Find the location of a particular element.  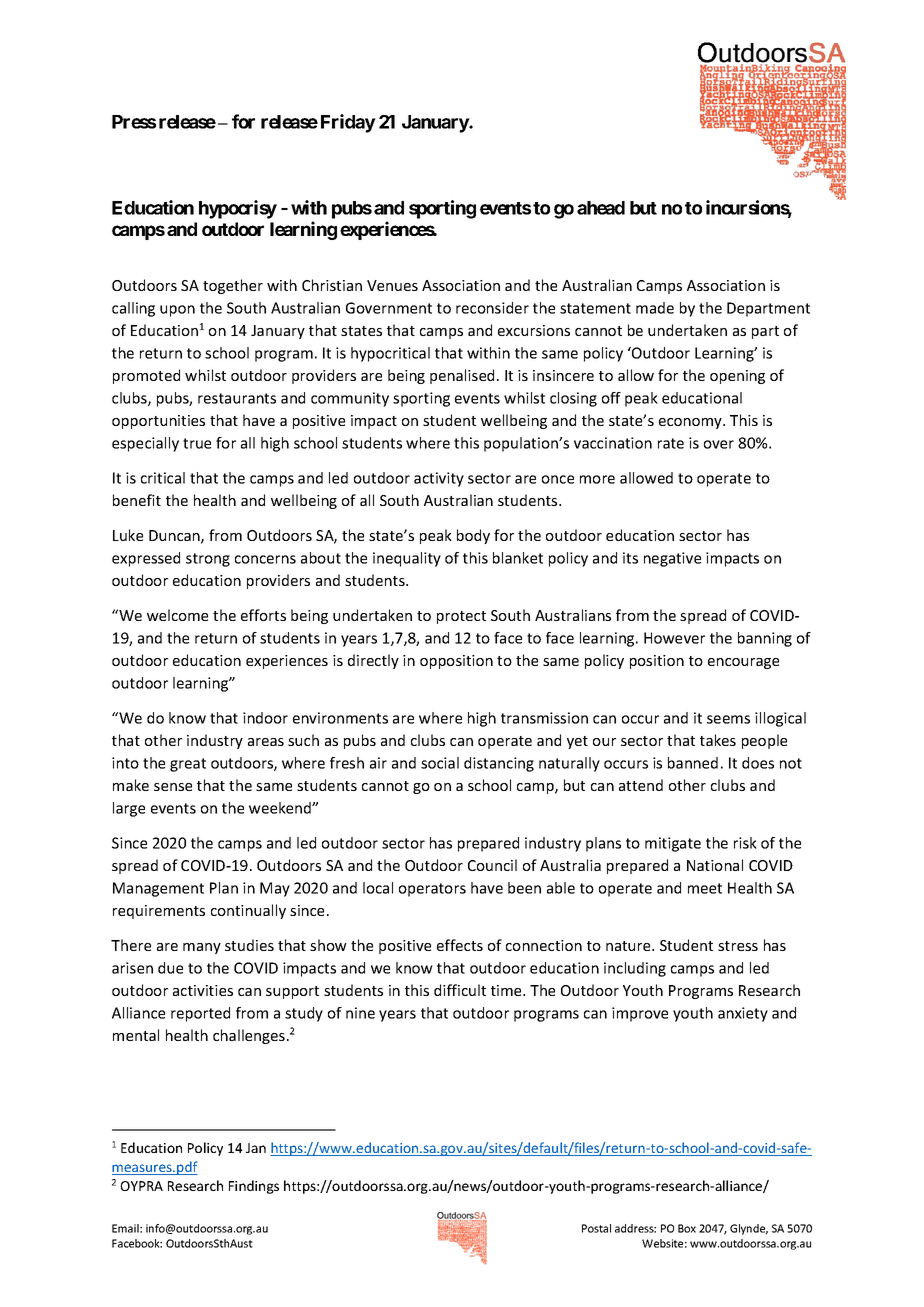

Friday is located at coordinates (348, 123).
